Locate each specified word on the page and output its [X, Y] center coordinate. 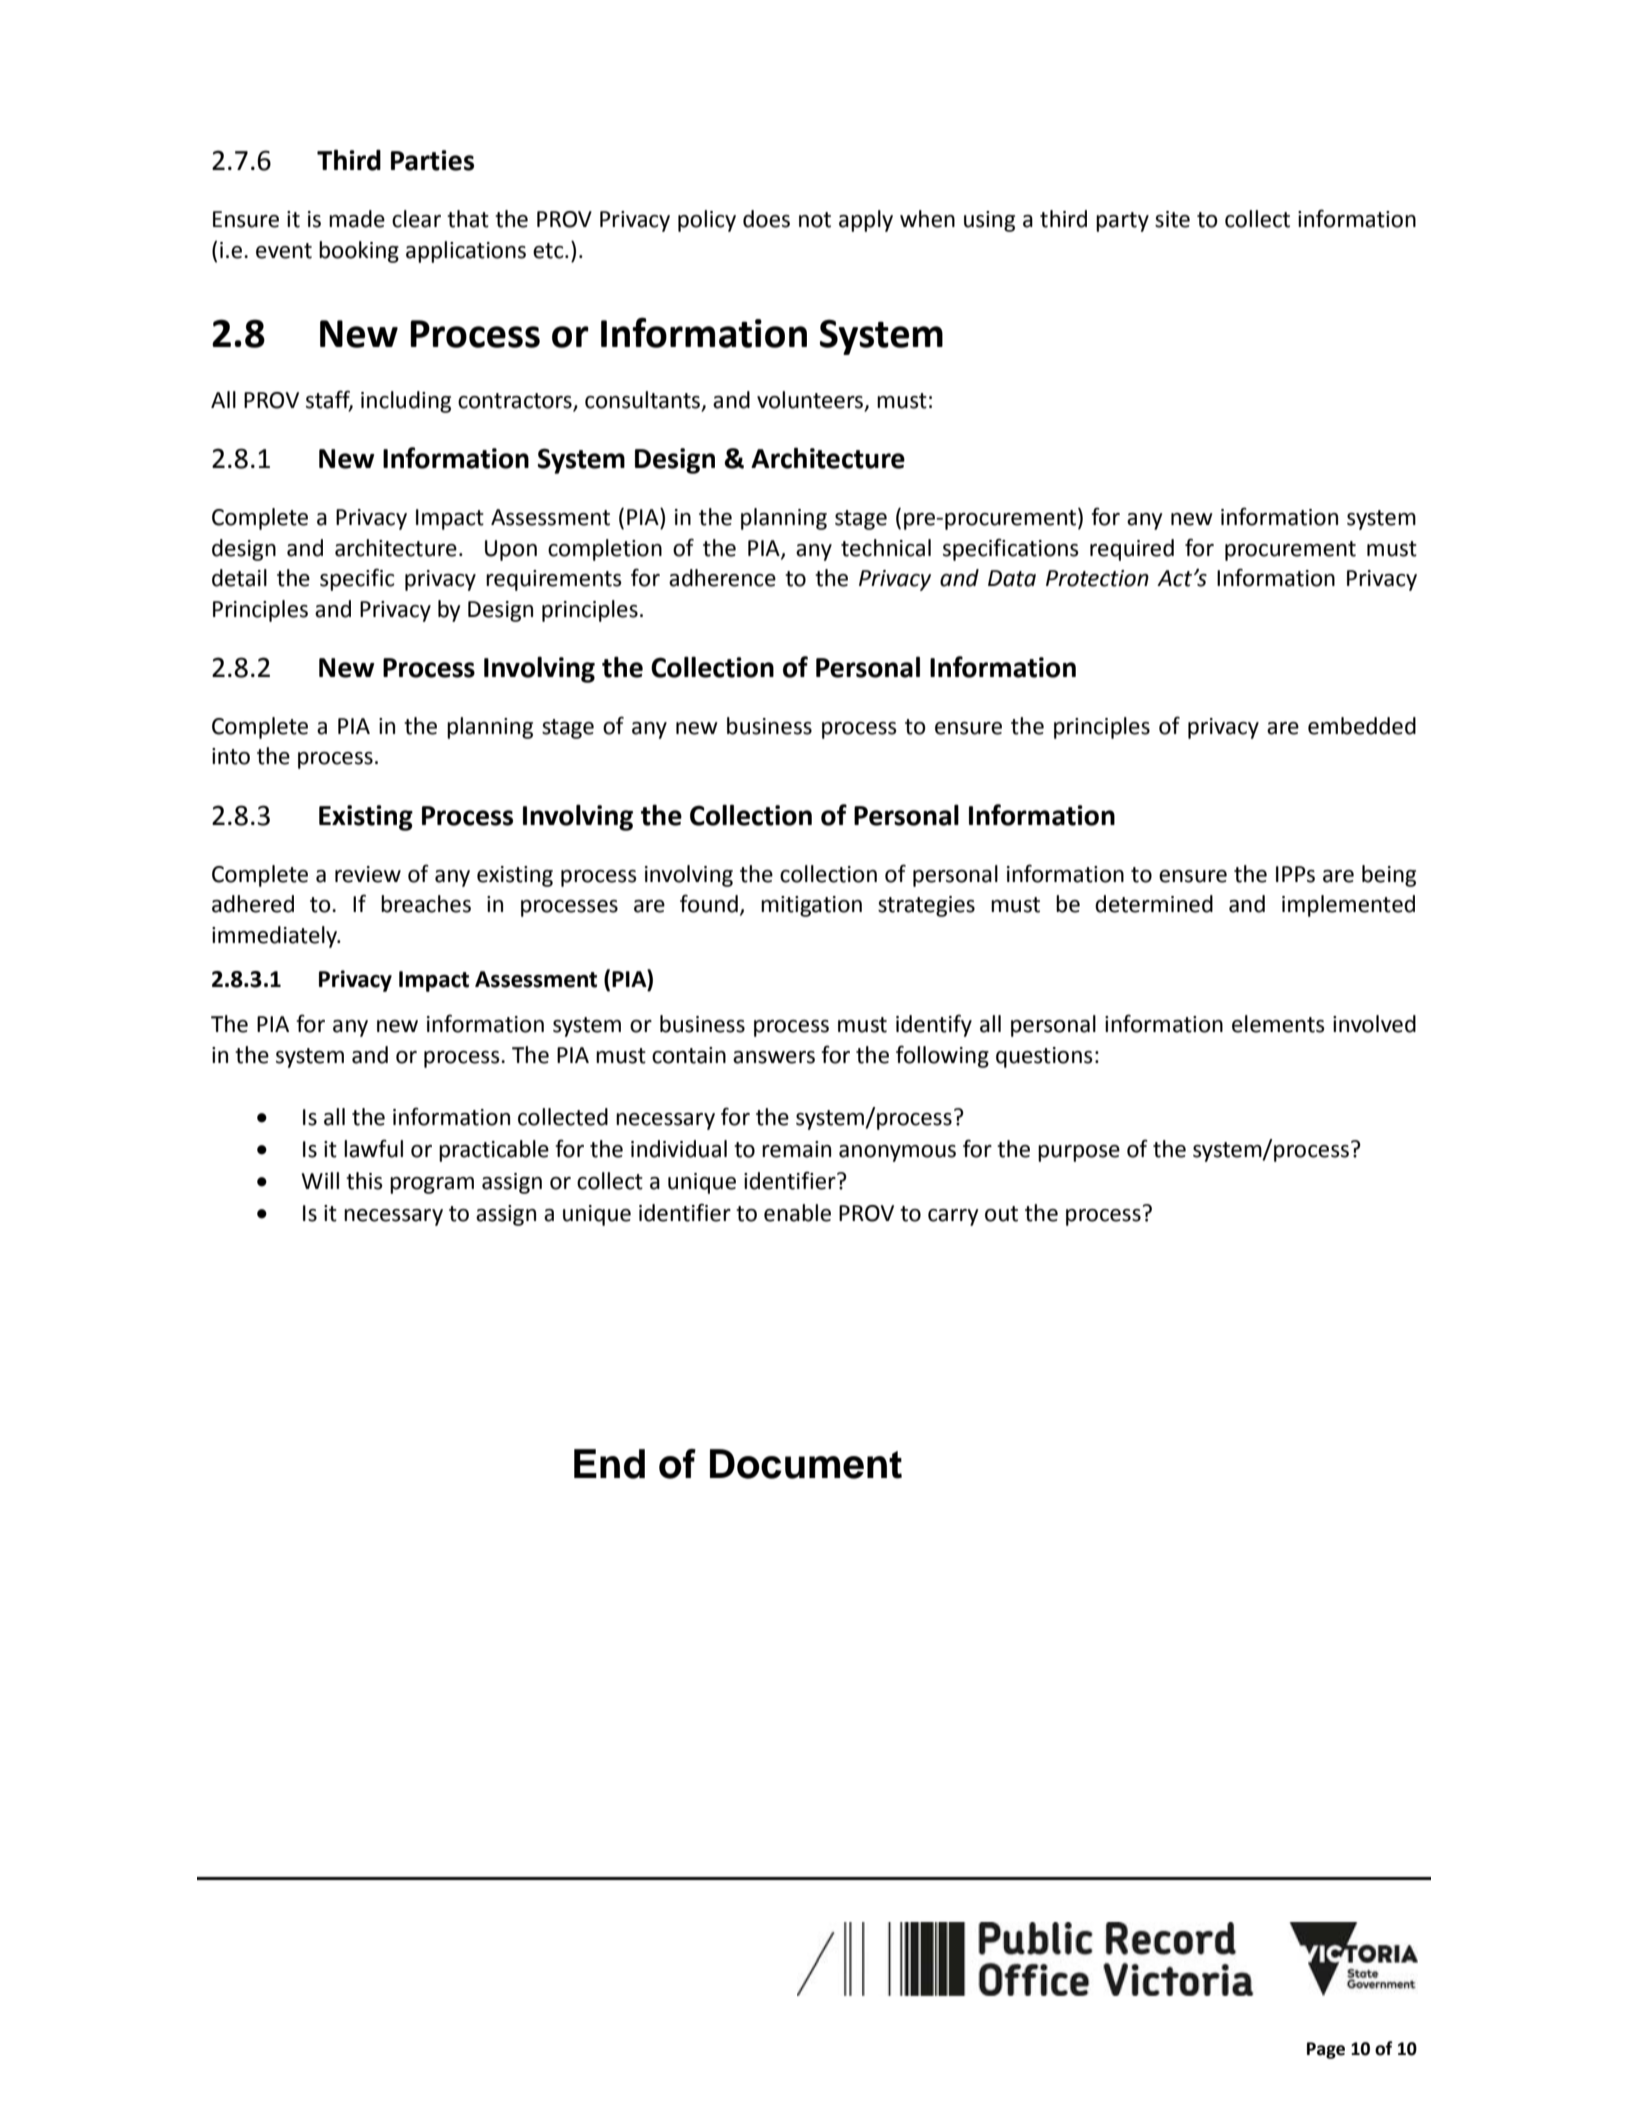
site [1172, 219]
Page [1326, 2050]
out [1001, 1214]
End [609, 1464]
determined [1154, 904]
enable [797, 1213]
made [357, 219]
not [815, 220]
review [368, 874]
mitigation [811, 906]
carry [953, 1217]
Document [806, 1464]
